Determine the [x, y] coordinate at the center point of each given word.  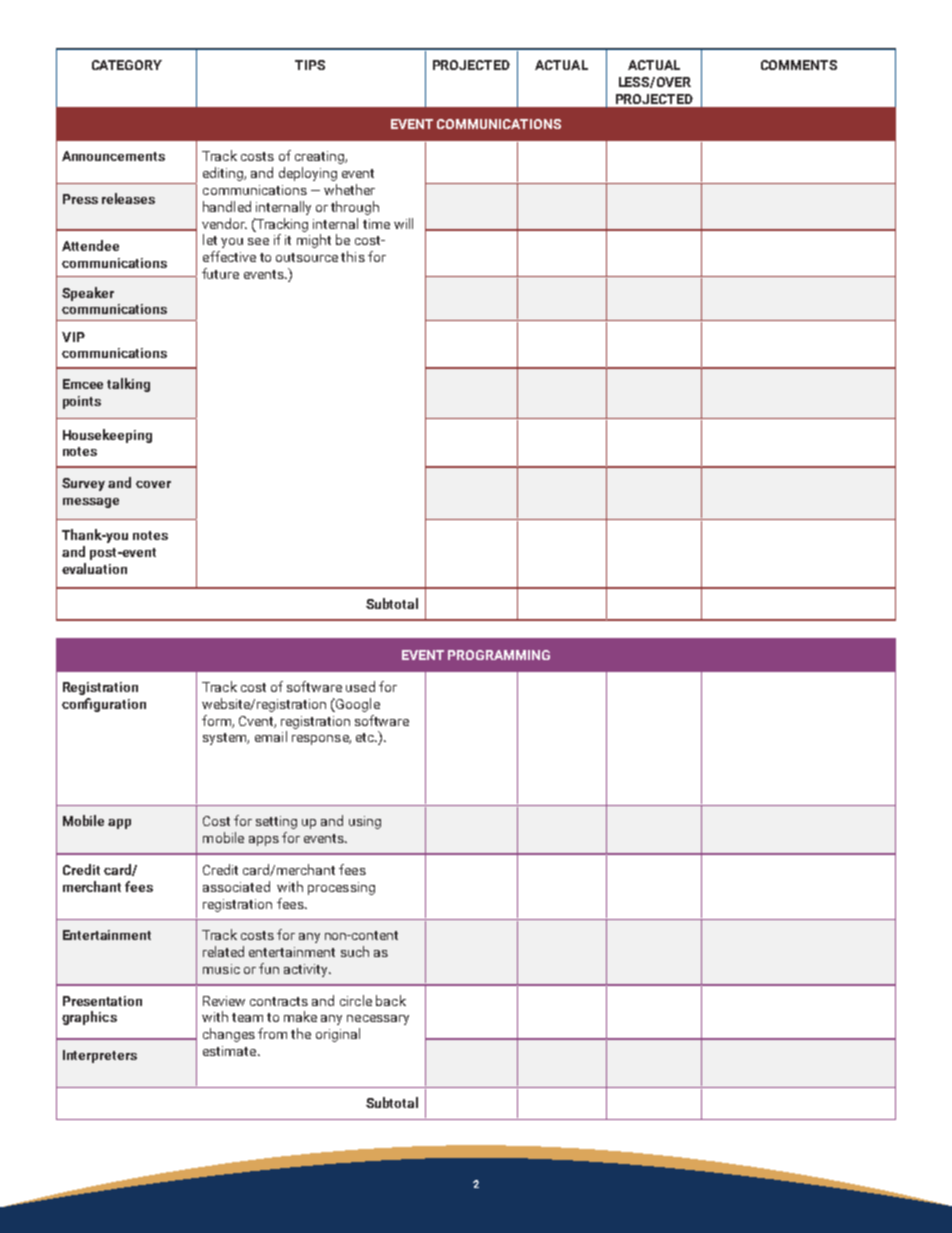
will [403, 223]
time [376, 224]
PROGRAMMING [499, 655]
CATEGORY [127, 65]
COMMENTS [799, 65]
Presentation [102, 1001]
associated [236, 886]
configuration [104, 705]
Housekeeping [107, 436]
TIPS [310, 65]
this [353, 256]
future [220, 273]
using [365, 822]
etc [366, 737]
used [360, 686]
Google [357, 705]
